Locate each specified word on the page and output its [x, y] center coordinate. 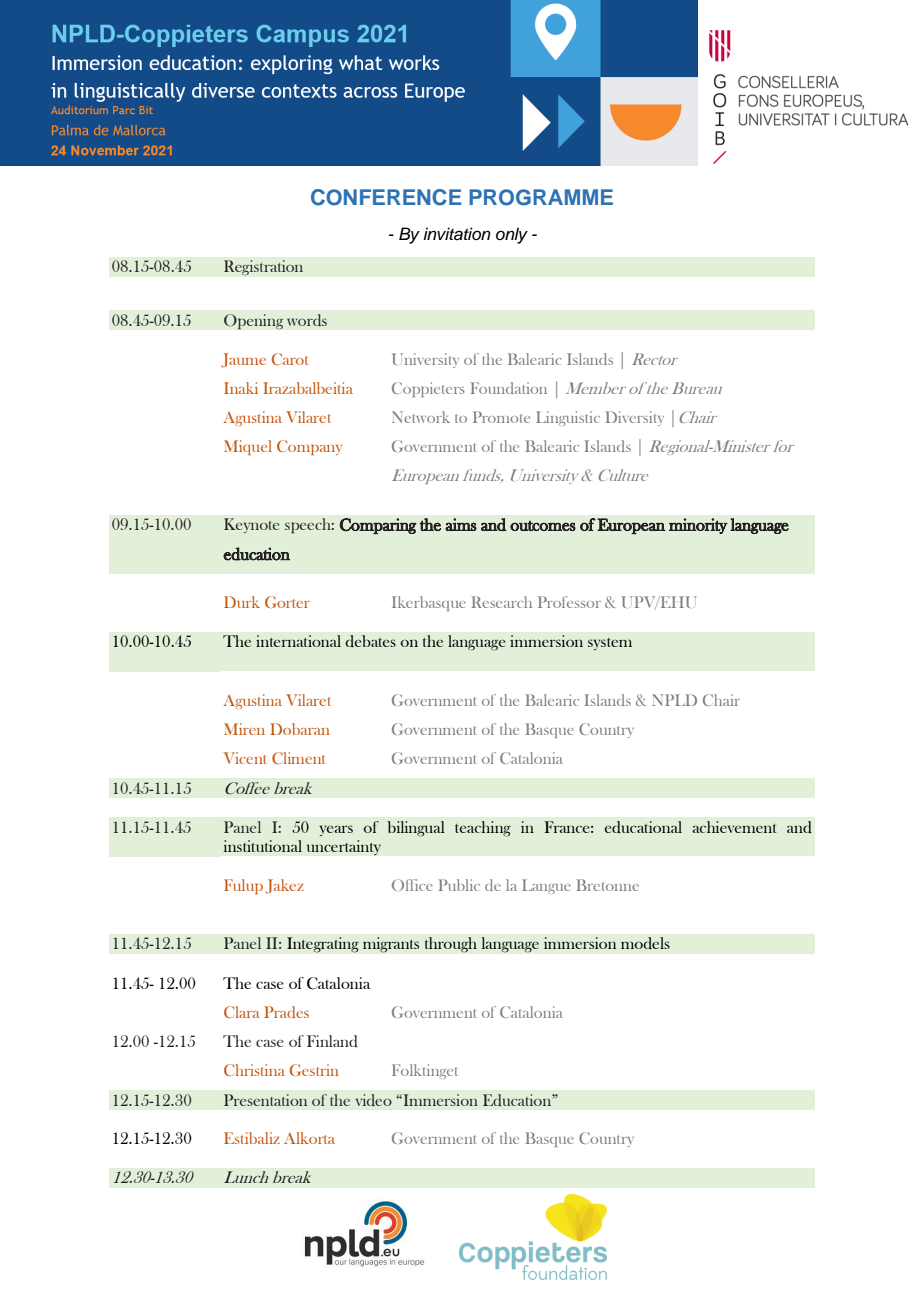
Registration [263, 268]
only [512, 235]
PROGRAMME [541, 197]
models [645, 943]
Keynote [251, 525]
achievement [734, 827]
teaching [483, 829]
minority [698, 526]
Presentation [265, 1100]
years [336, 830]
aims [461, 524]
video [374, 1100]
